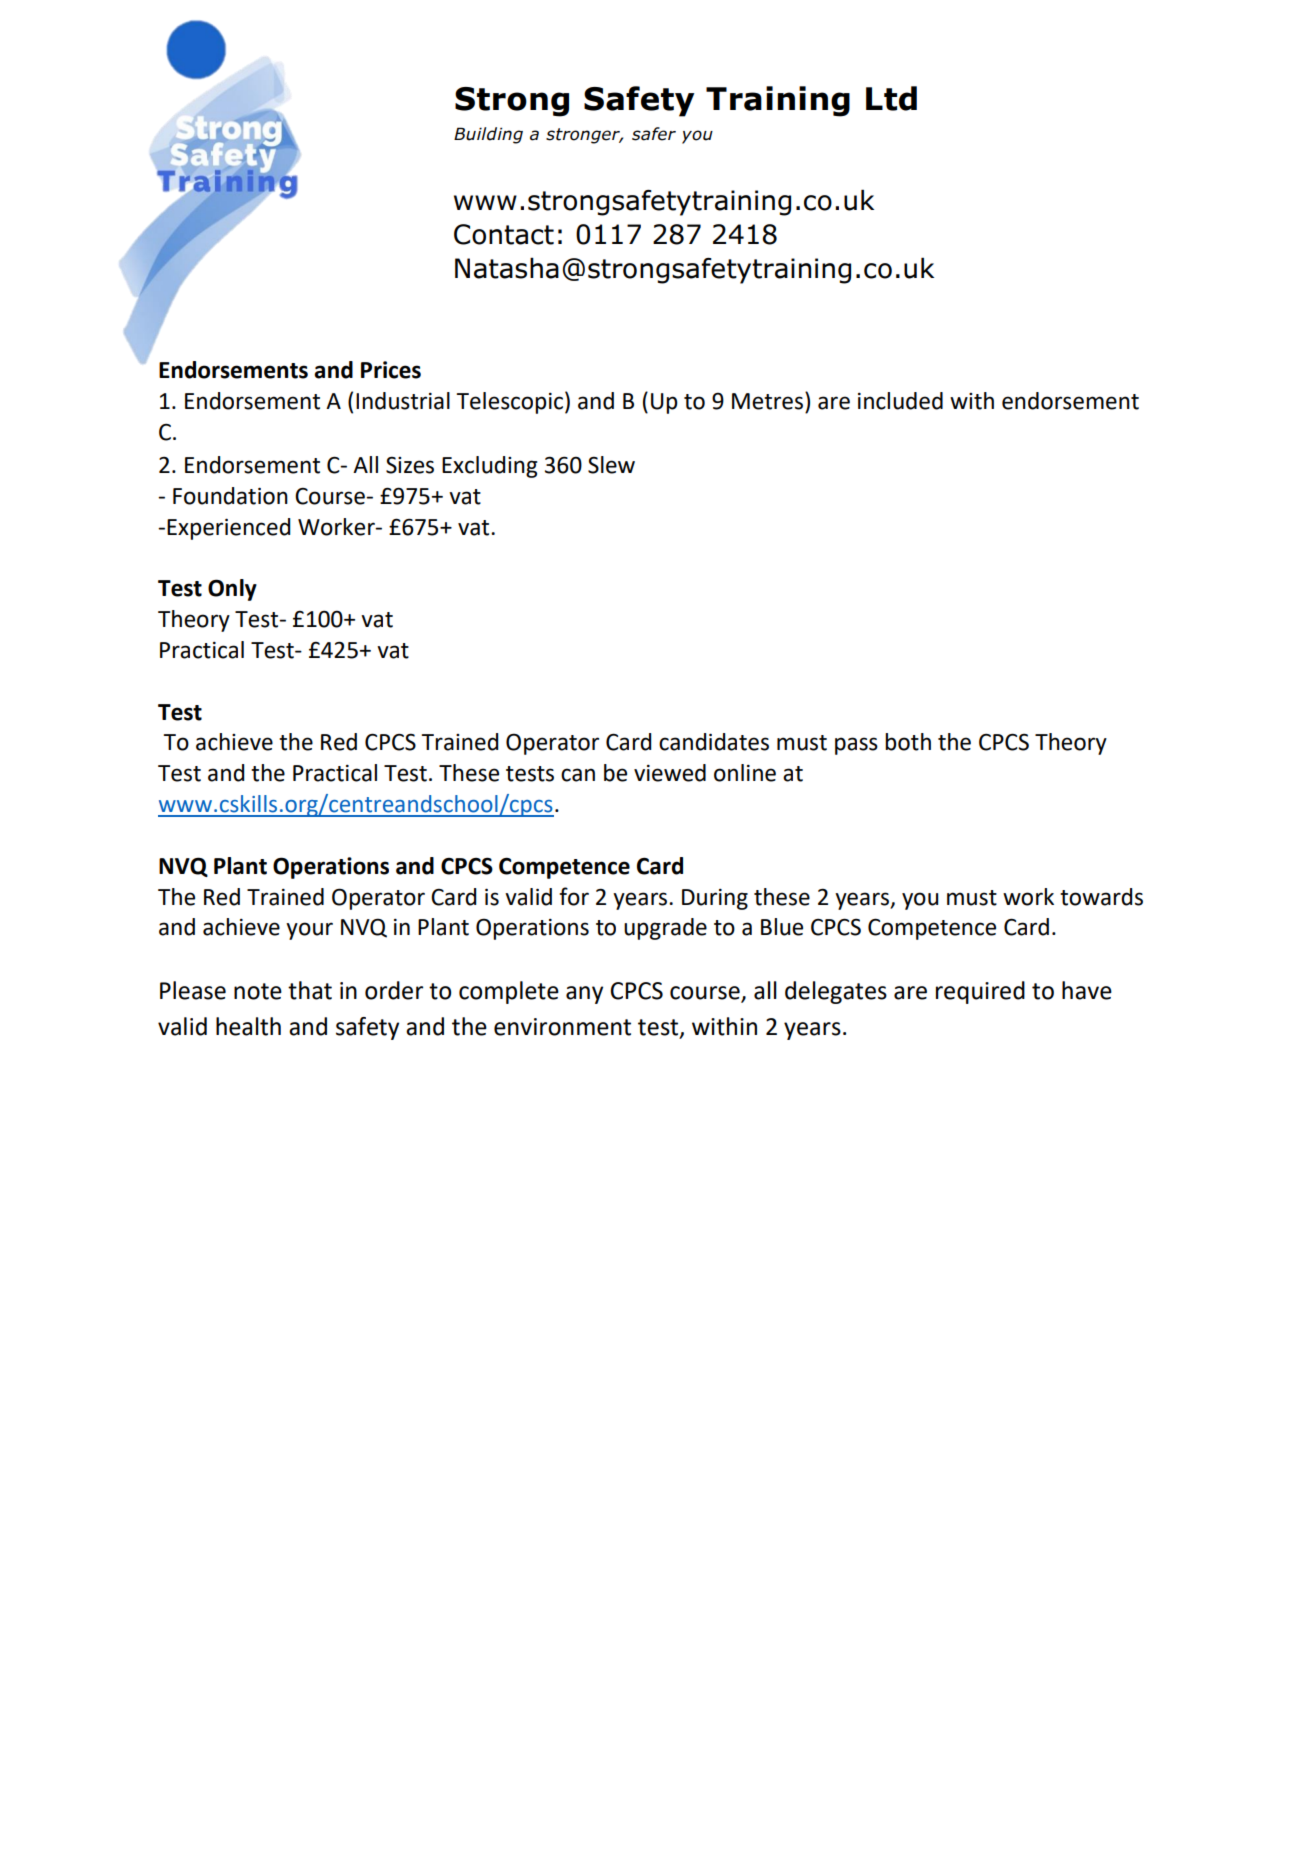 This document has width=1307, height=1849. I want to click on both, so click(908, 742).
